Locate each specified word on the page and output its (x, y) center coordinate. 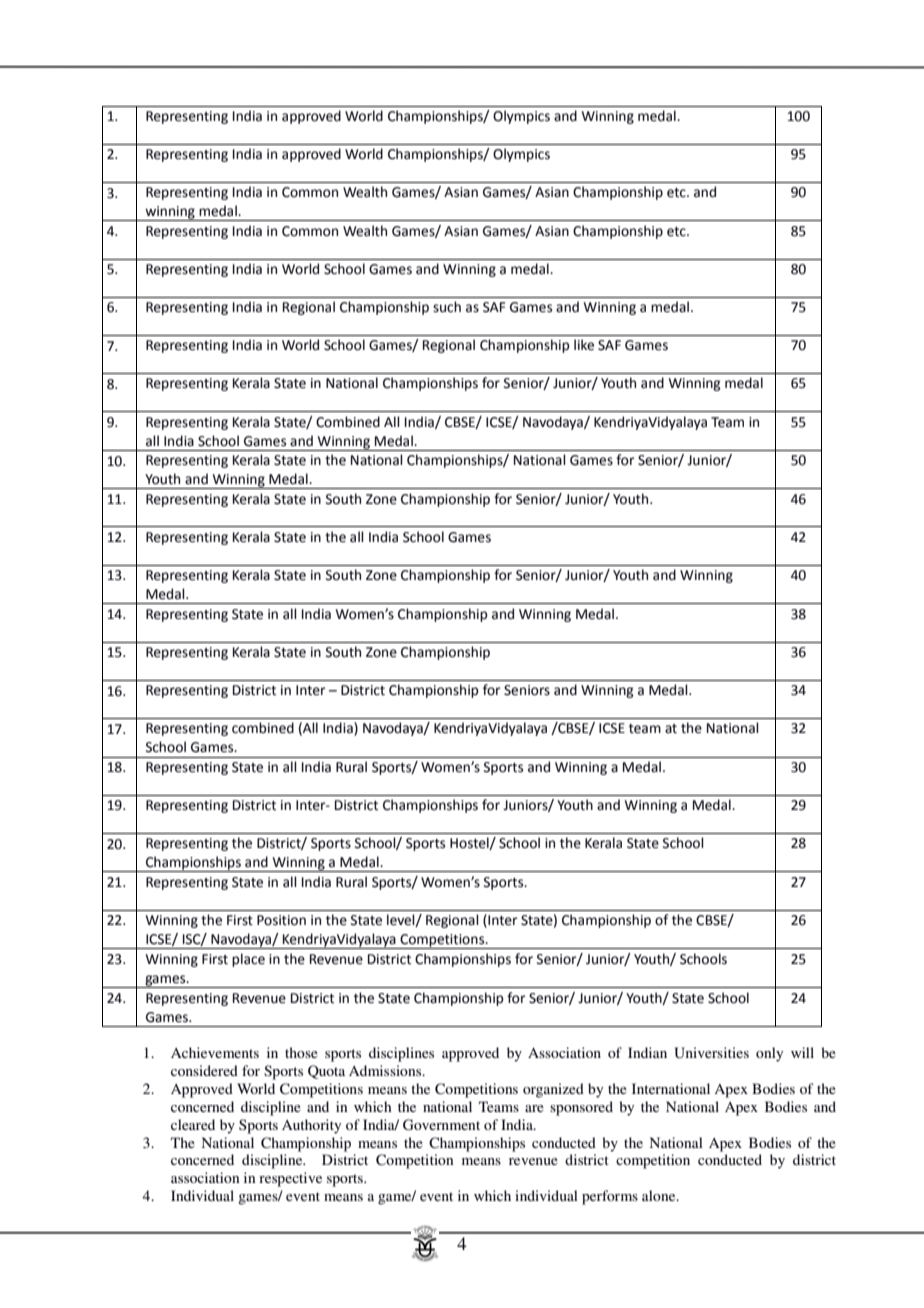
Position (281, 920)
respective (290, 1179)
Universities (711, 1053)
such (447, 307)
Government (441, 1125)
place (248, 960)
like (584, 345)
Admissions (386, 1070)
